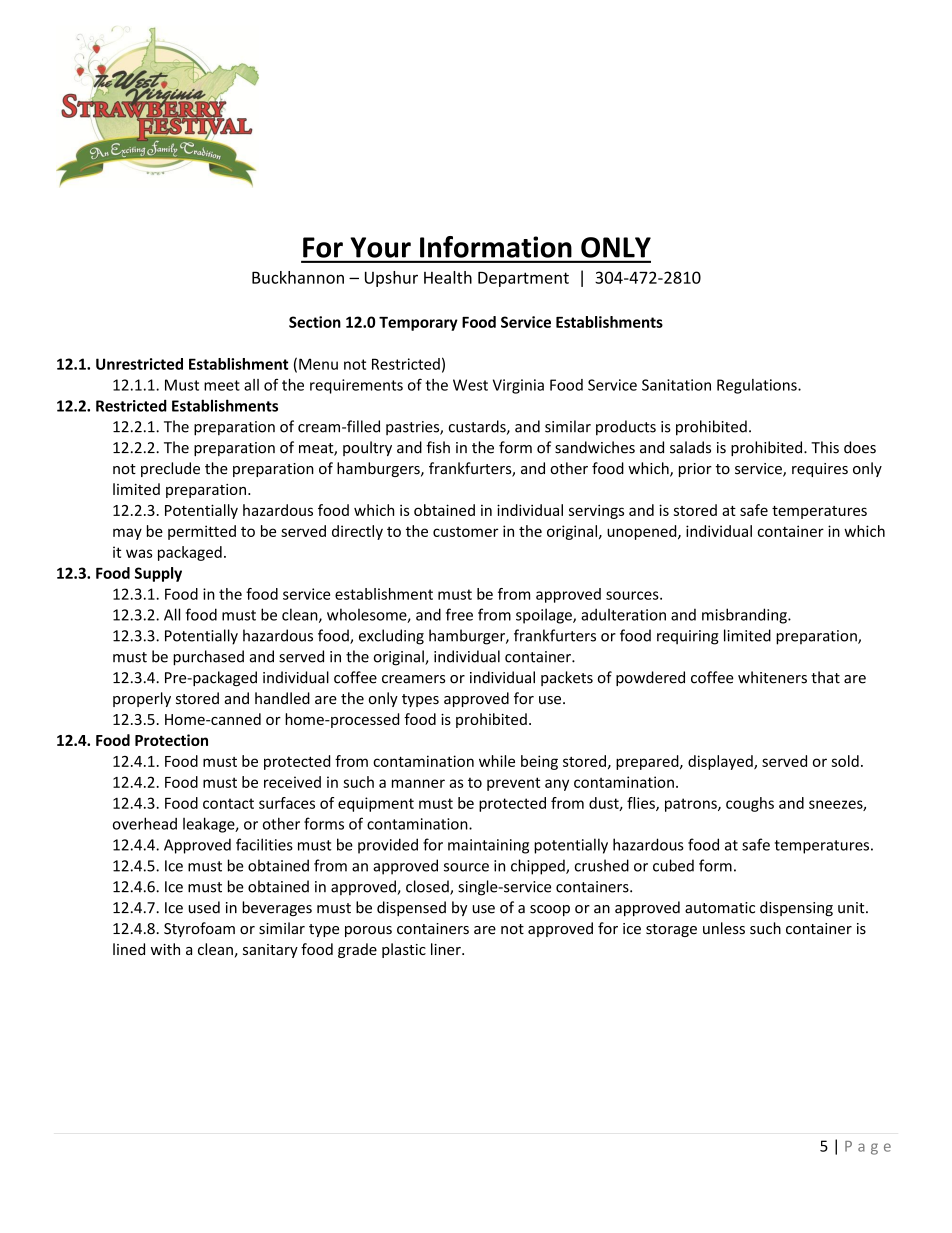 This page has height=1233, width=952. I want to click on while, so click(497, 761).
